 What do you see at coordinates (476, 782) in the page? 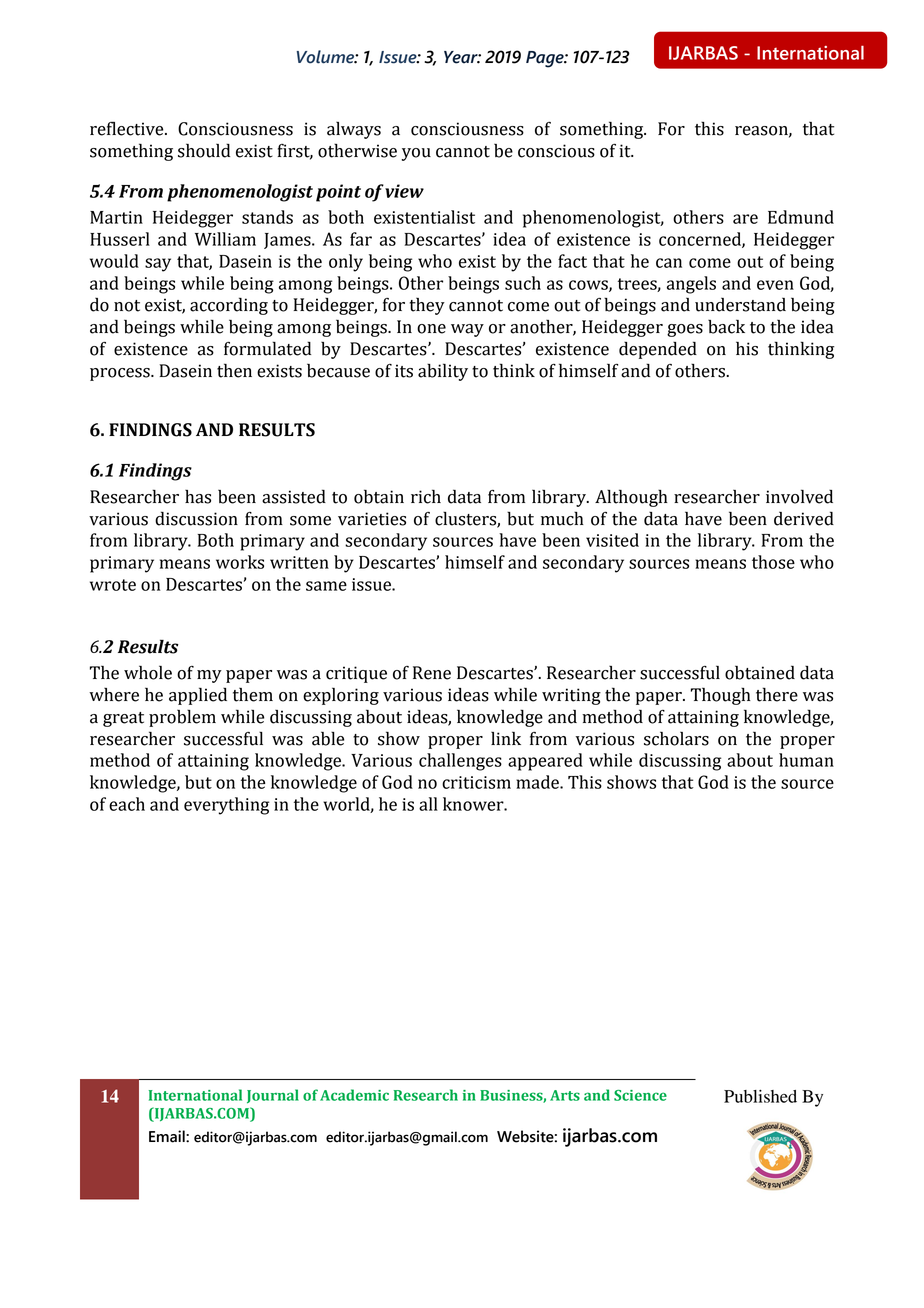
I see `criticism` at bounding box center [476, 782].
